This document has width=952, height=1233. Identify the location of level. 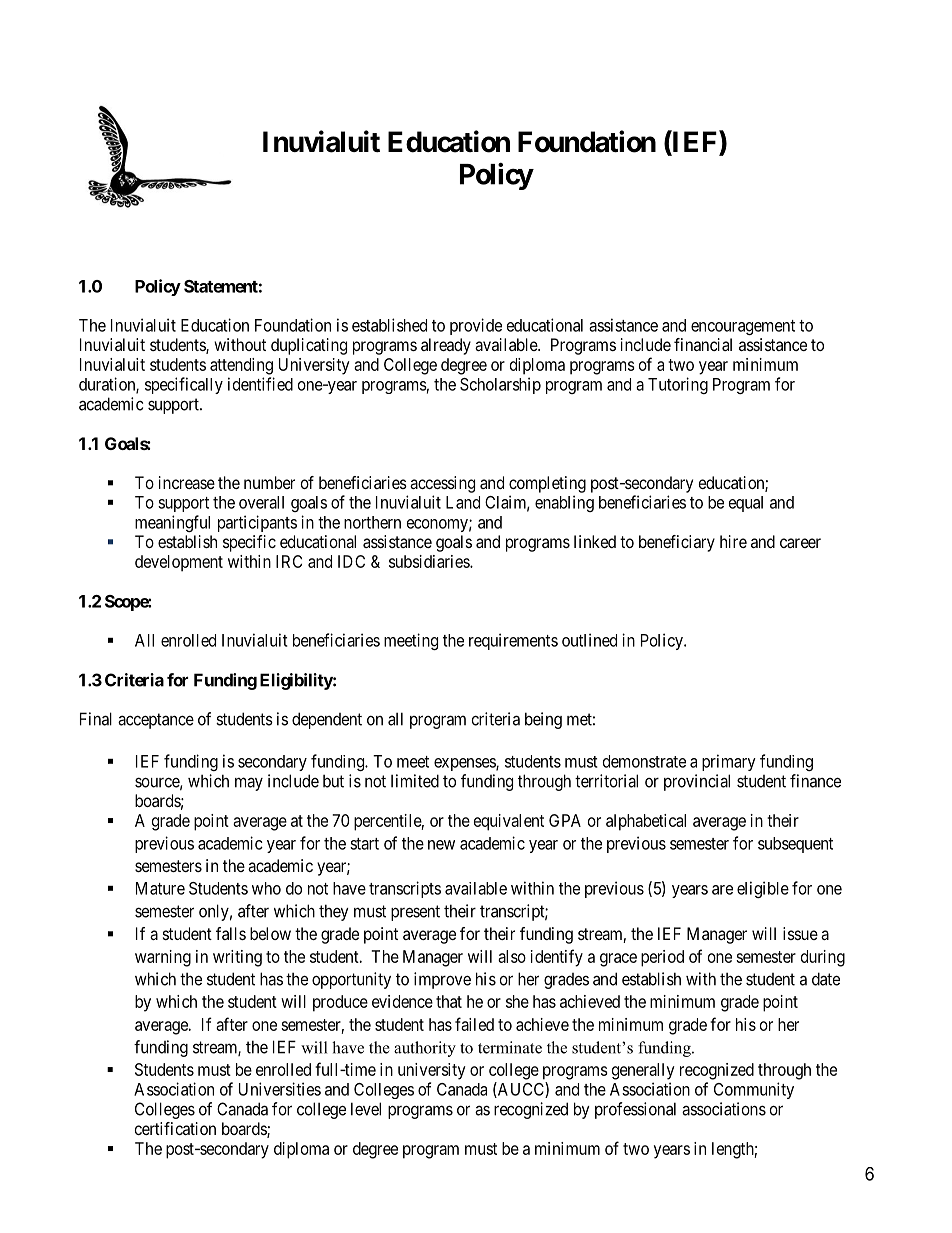
(366, 1109).
